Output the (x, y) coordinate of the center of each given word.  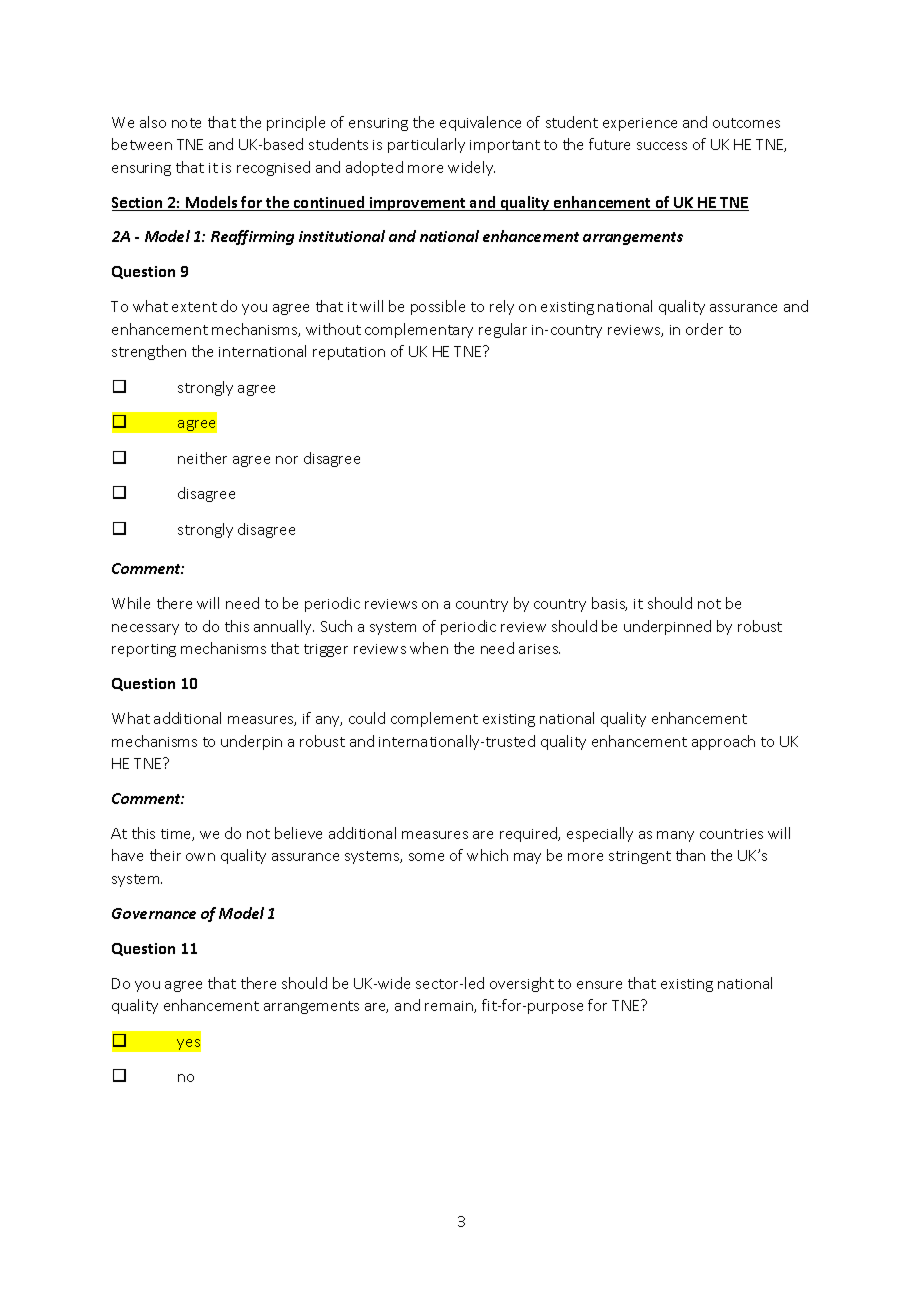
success (662, 146)
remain (450, 1007)
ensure (599, 985)
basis (609, 604)
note (186, 123)
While (131, 603)
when (429, 648)
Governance (154, 913)
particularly (426, 145)
